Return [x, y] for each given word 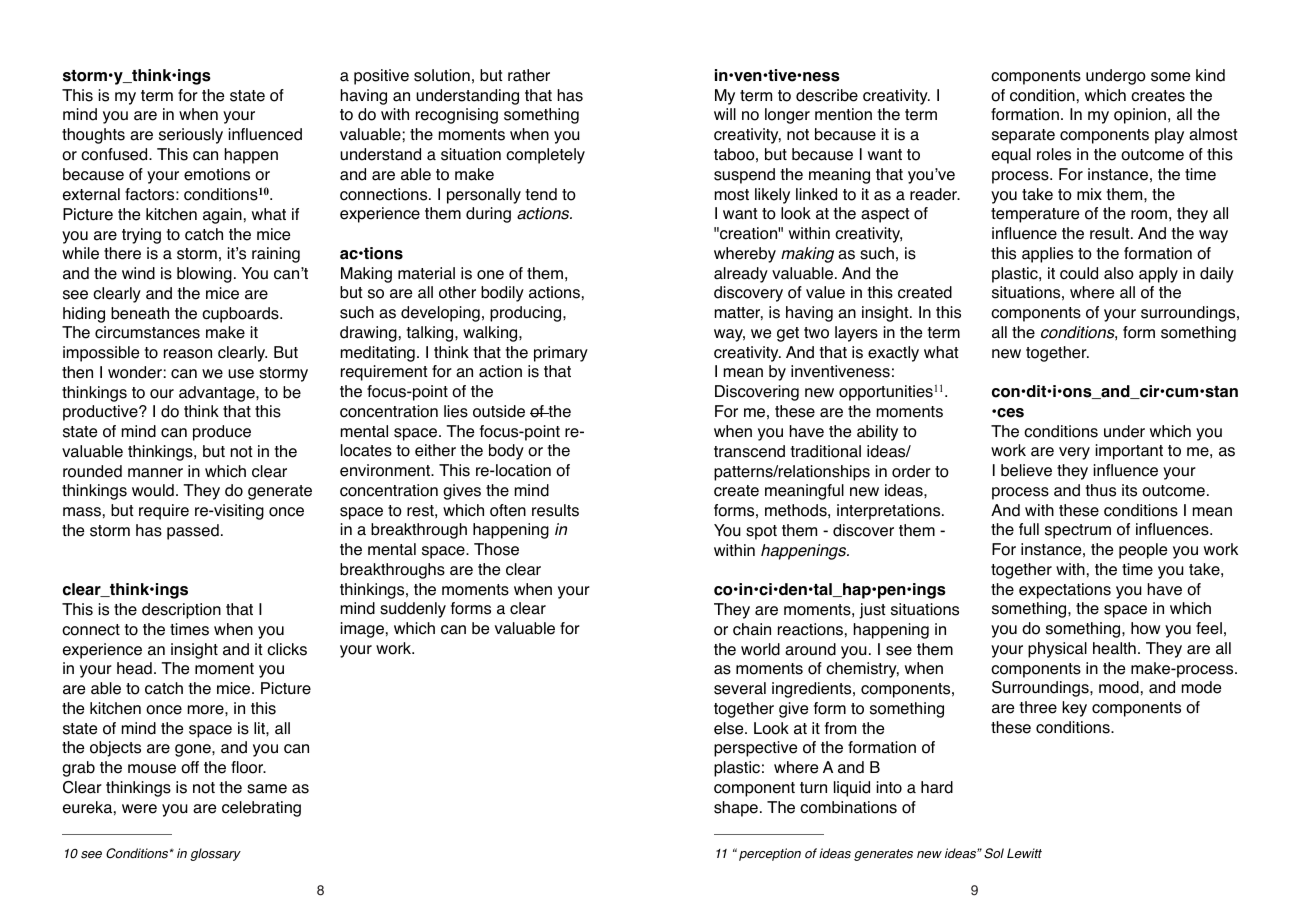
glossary [215, 854]
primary [561, 354]
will [725, 114]
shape [736, 809]
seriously [191, 136]
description [181, 611]
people [1143, 551]
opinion [1140, 116]
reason [188, 354]
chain [752, 629]
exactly [893, 354]
